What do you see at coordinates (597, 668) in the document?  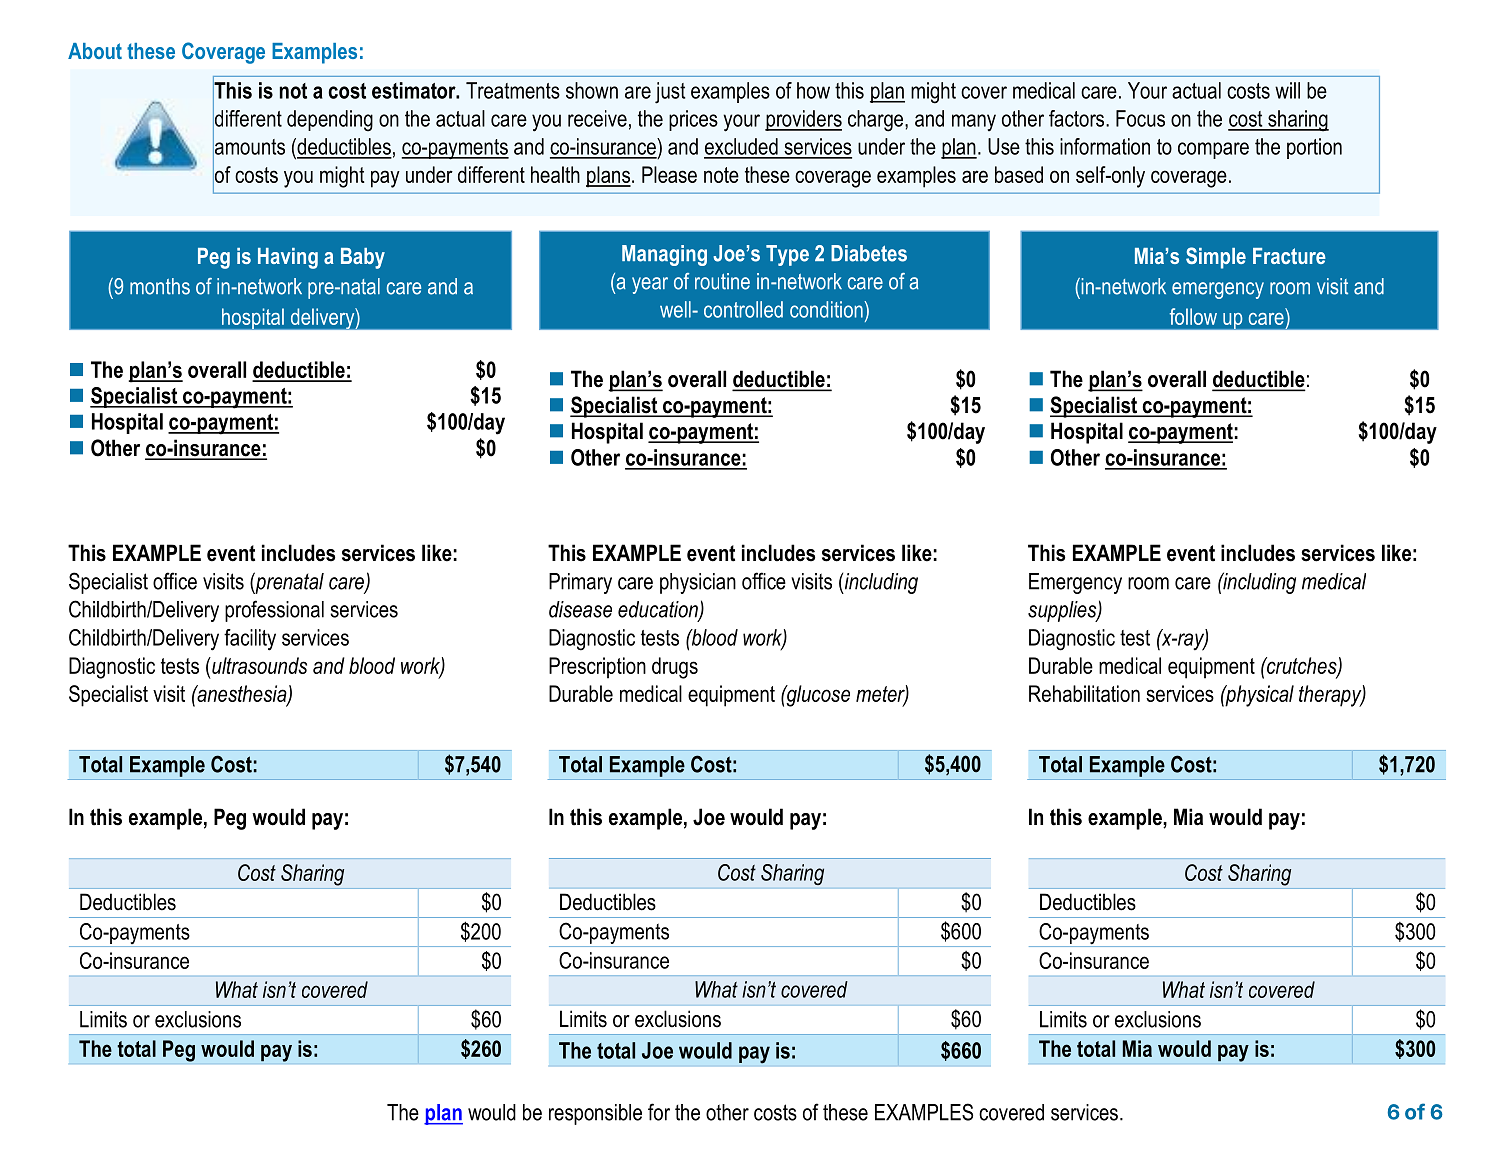 I see `Prescription` at bounding box center [597, 668].
